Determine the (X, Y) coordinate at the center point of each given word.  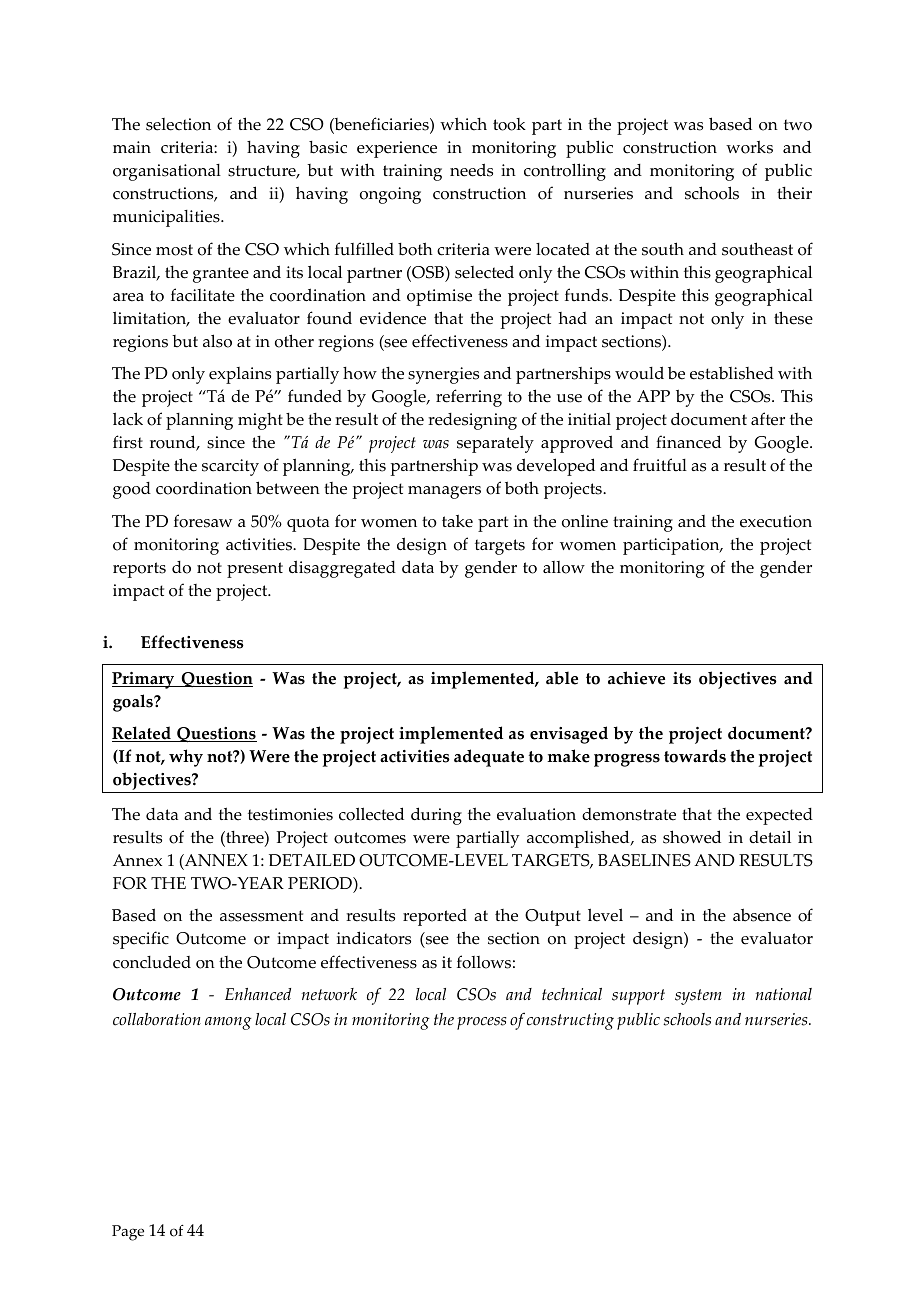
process (482, 1023)
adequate (489, 758)
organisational (167, 172)
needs (471, 170)
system (698, 997)
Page (128, 1233)
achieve (636, 678)
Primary (144, 680)
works (749, 147)
